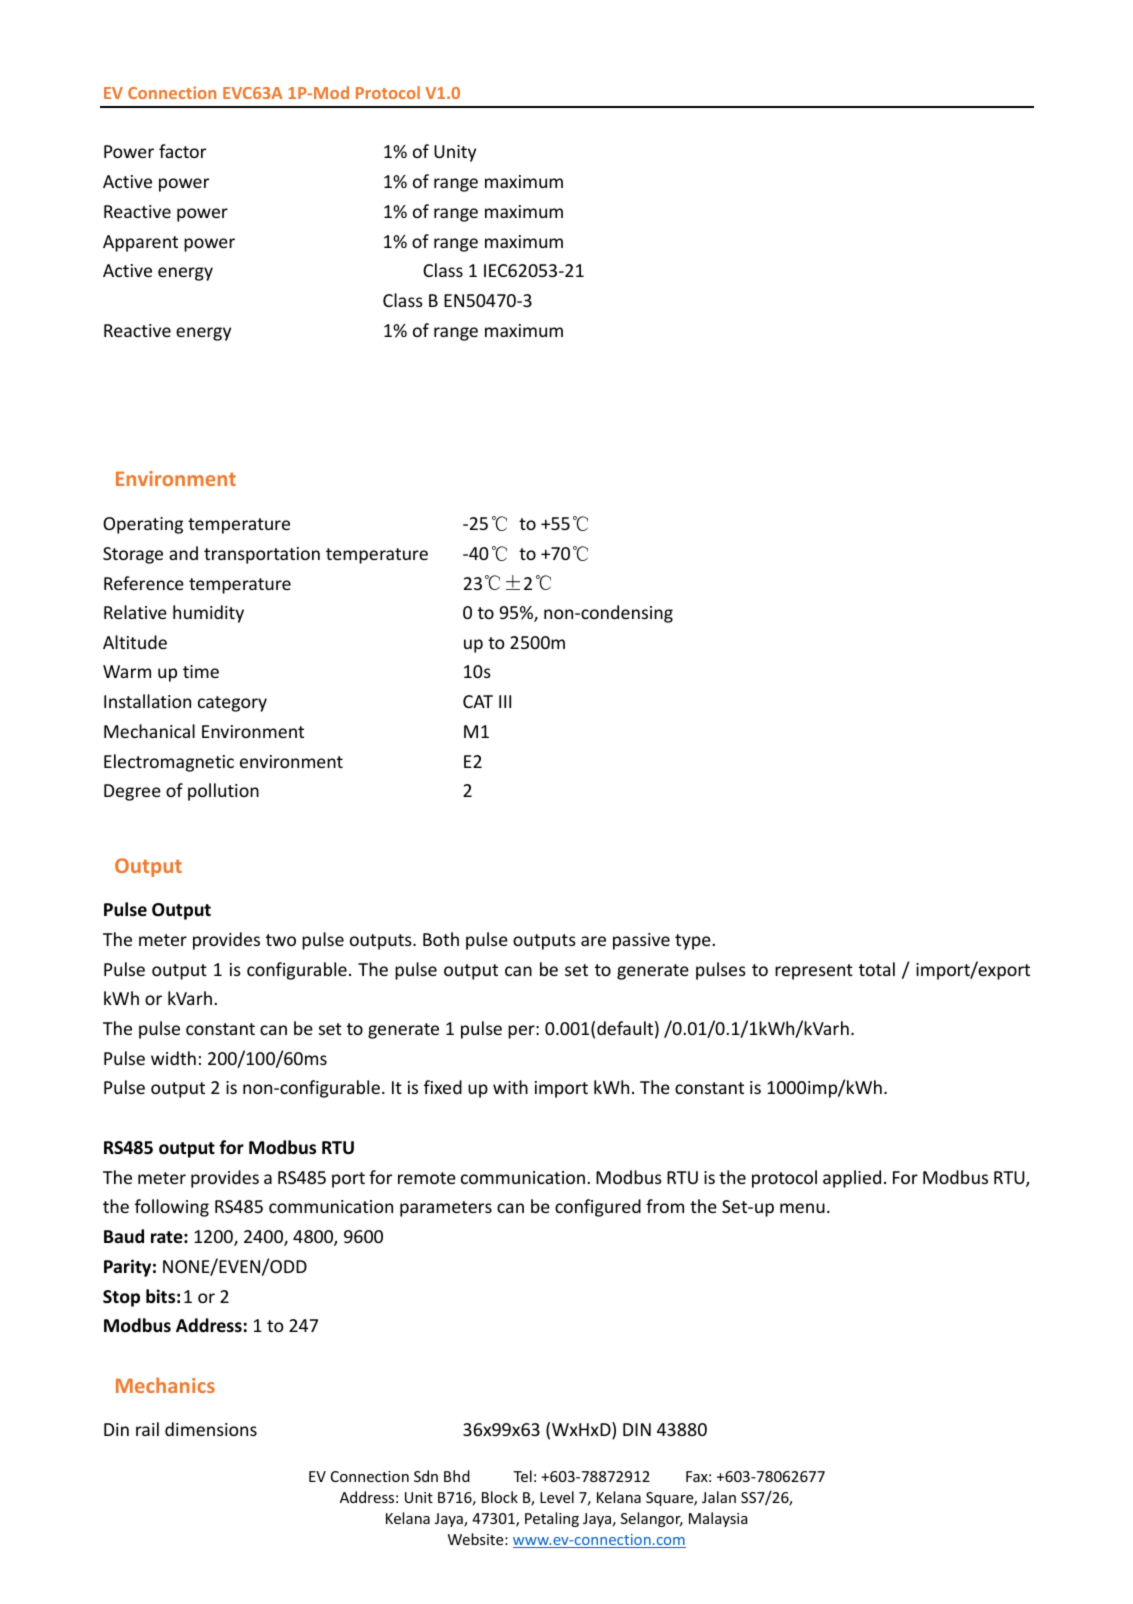 Image resolution: width=1133 pixels, height=1604 pixels. I want to click on Block, so click(500, 1497).
